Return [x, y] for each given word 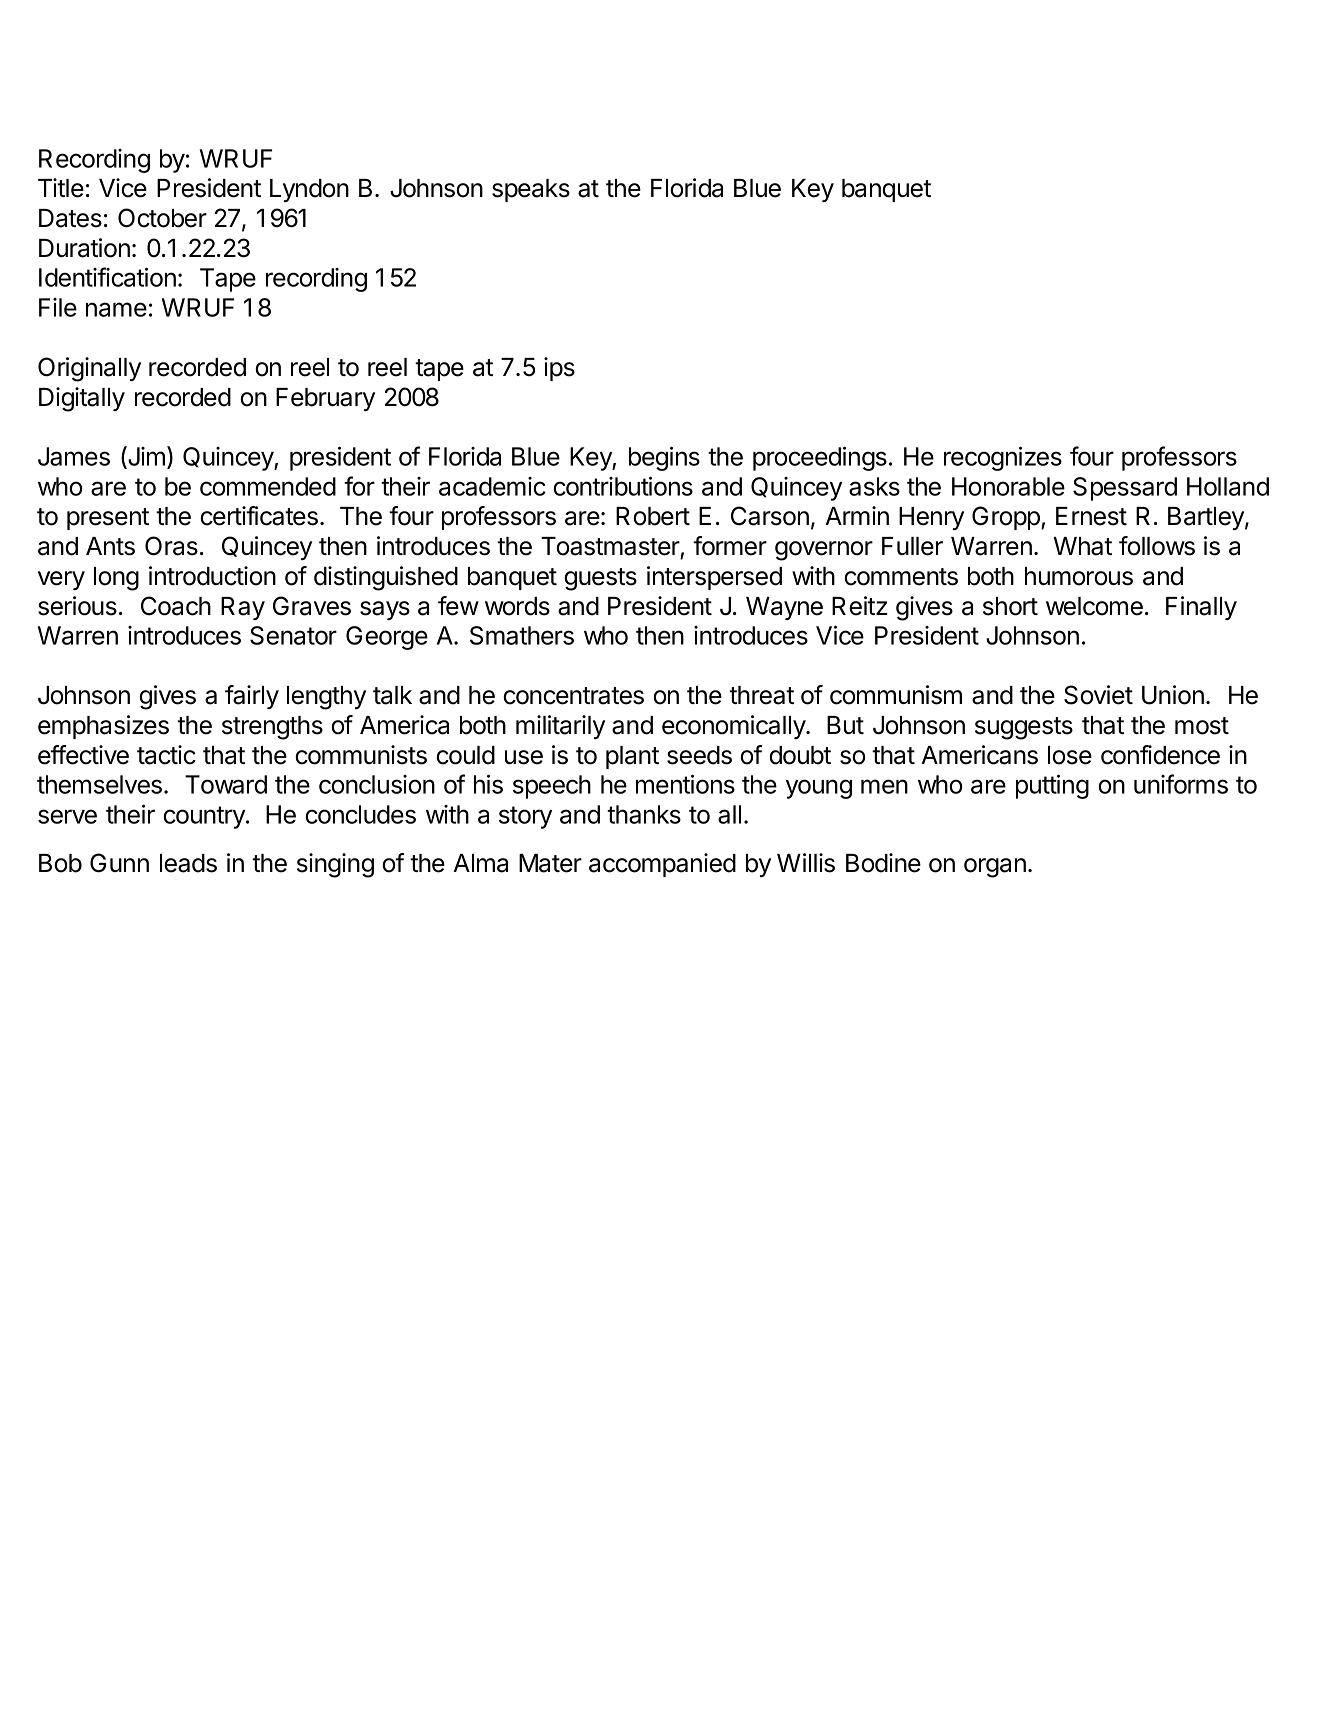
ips [559, 369]
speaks [531, 190]
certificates [259, 516]
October [162, 218]
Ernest [1091, 516]
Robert [653, 516]
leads [188, 863]
